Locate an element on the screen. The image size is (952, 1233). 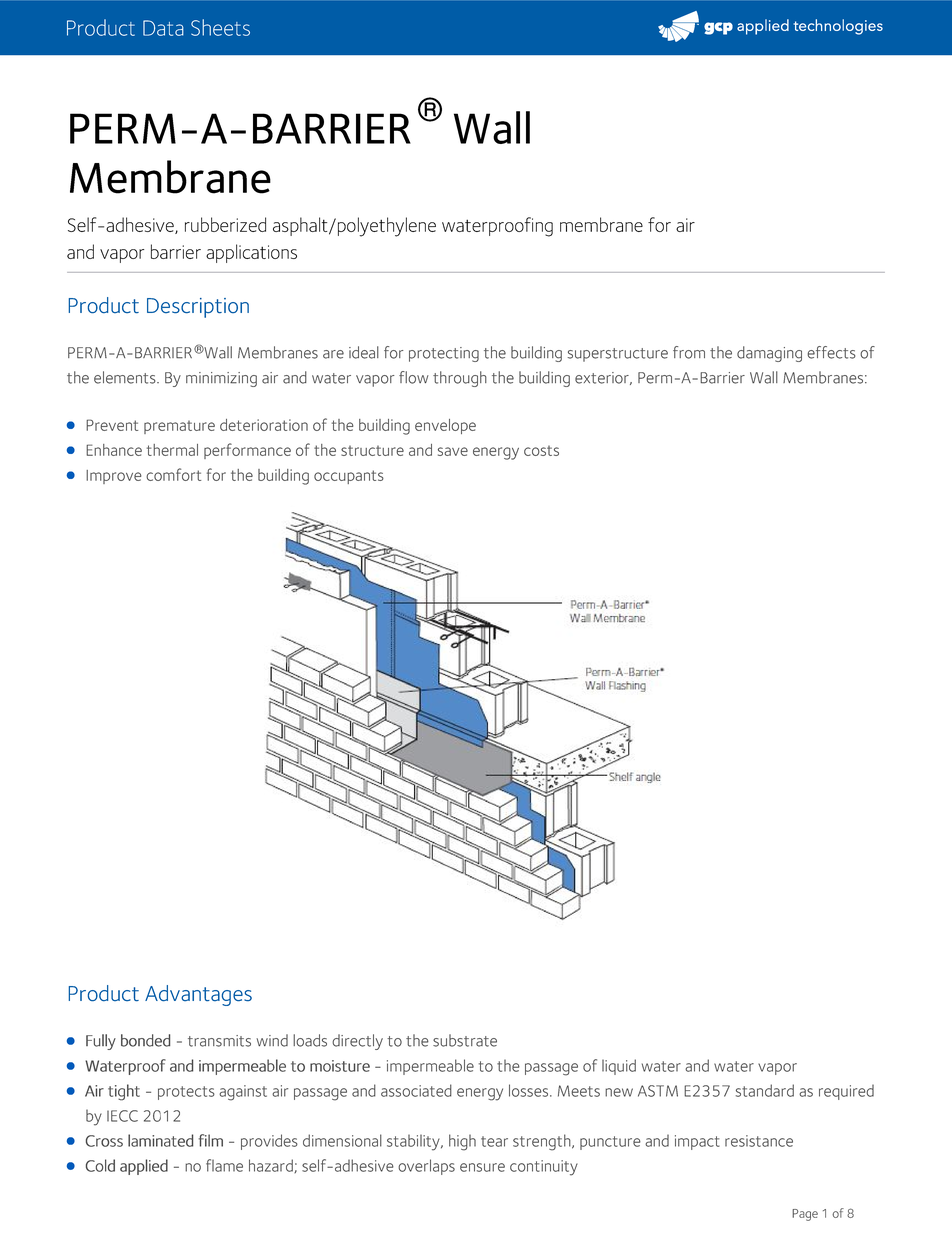
Data is located at coordinates (163, 28).
